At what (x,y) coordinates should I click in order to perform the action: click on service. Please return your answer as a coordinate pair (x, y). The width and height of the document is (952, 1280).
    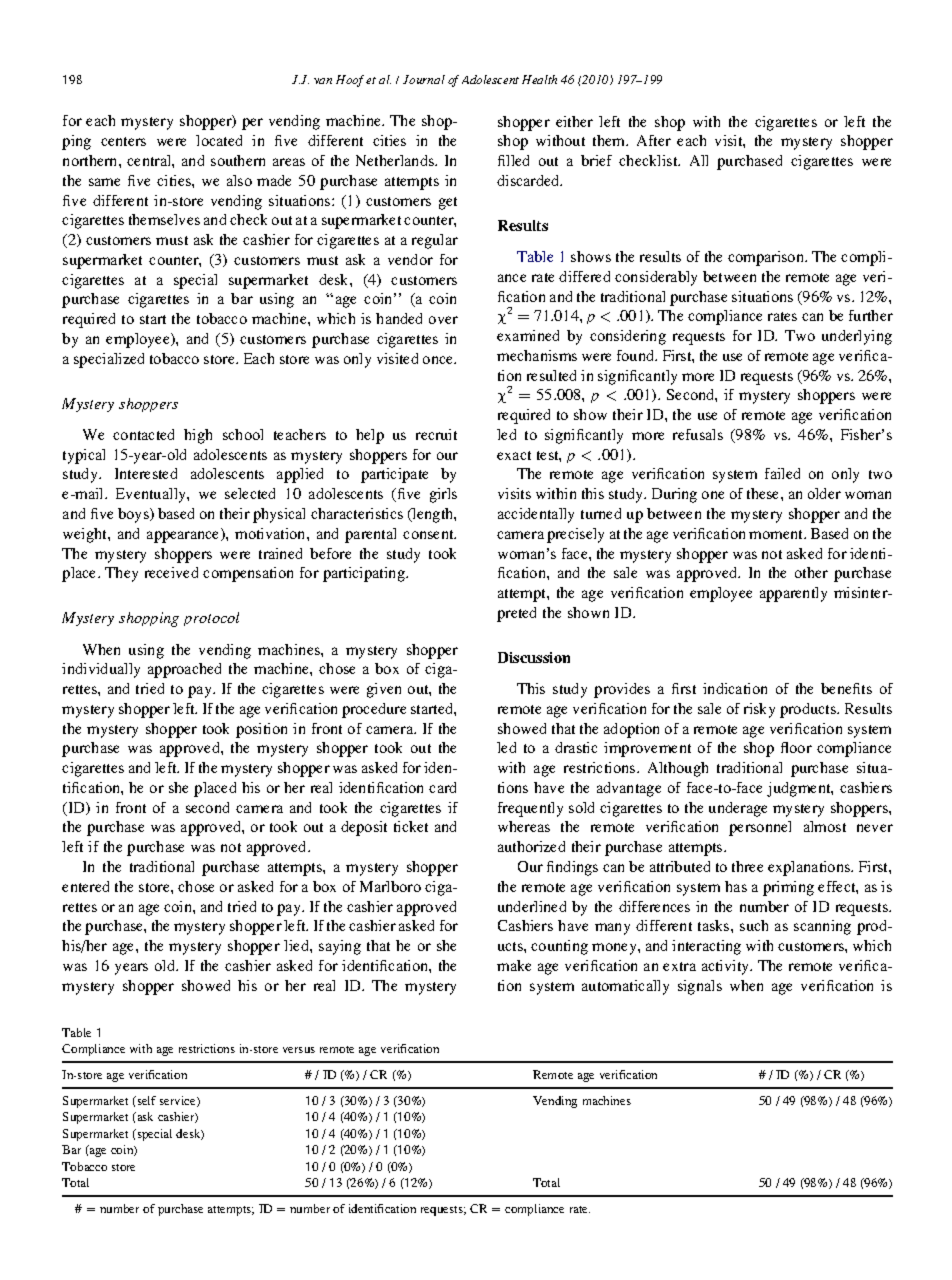
    Looking at the image, I should click on (179, 1101).
